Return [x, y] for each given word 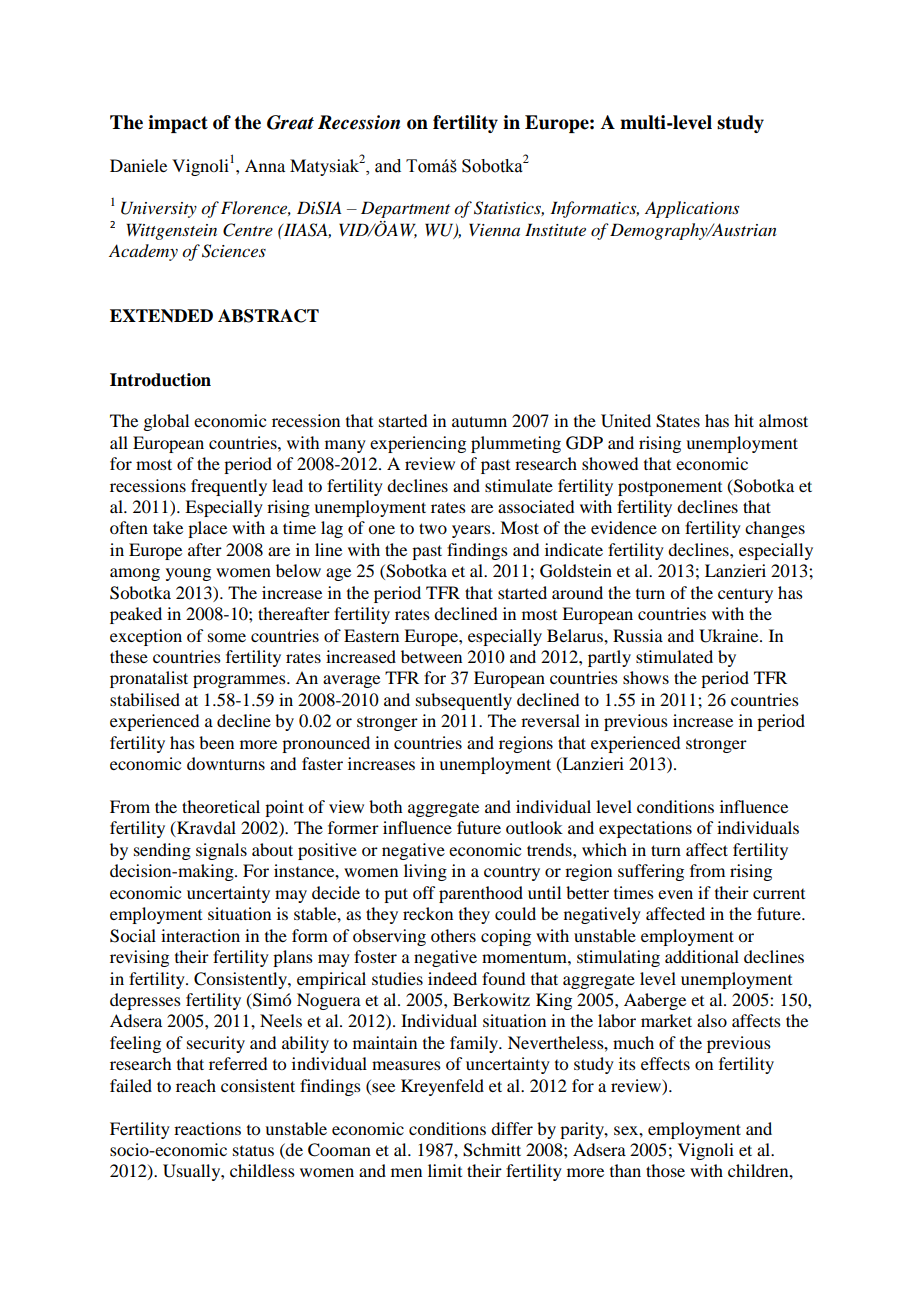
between [431, 656]
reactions [207, 1128]
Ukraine [730, 636]
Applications [692, 209]
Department [405, 209]
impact [178, 124]
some [227, 637]
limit [445, 1170]
